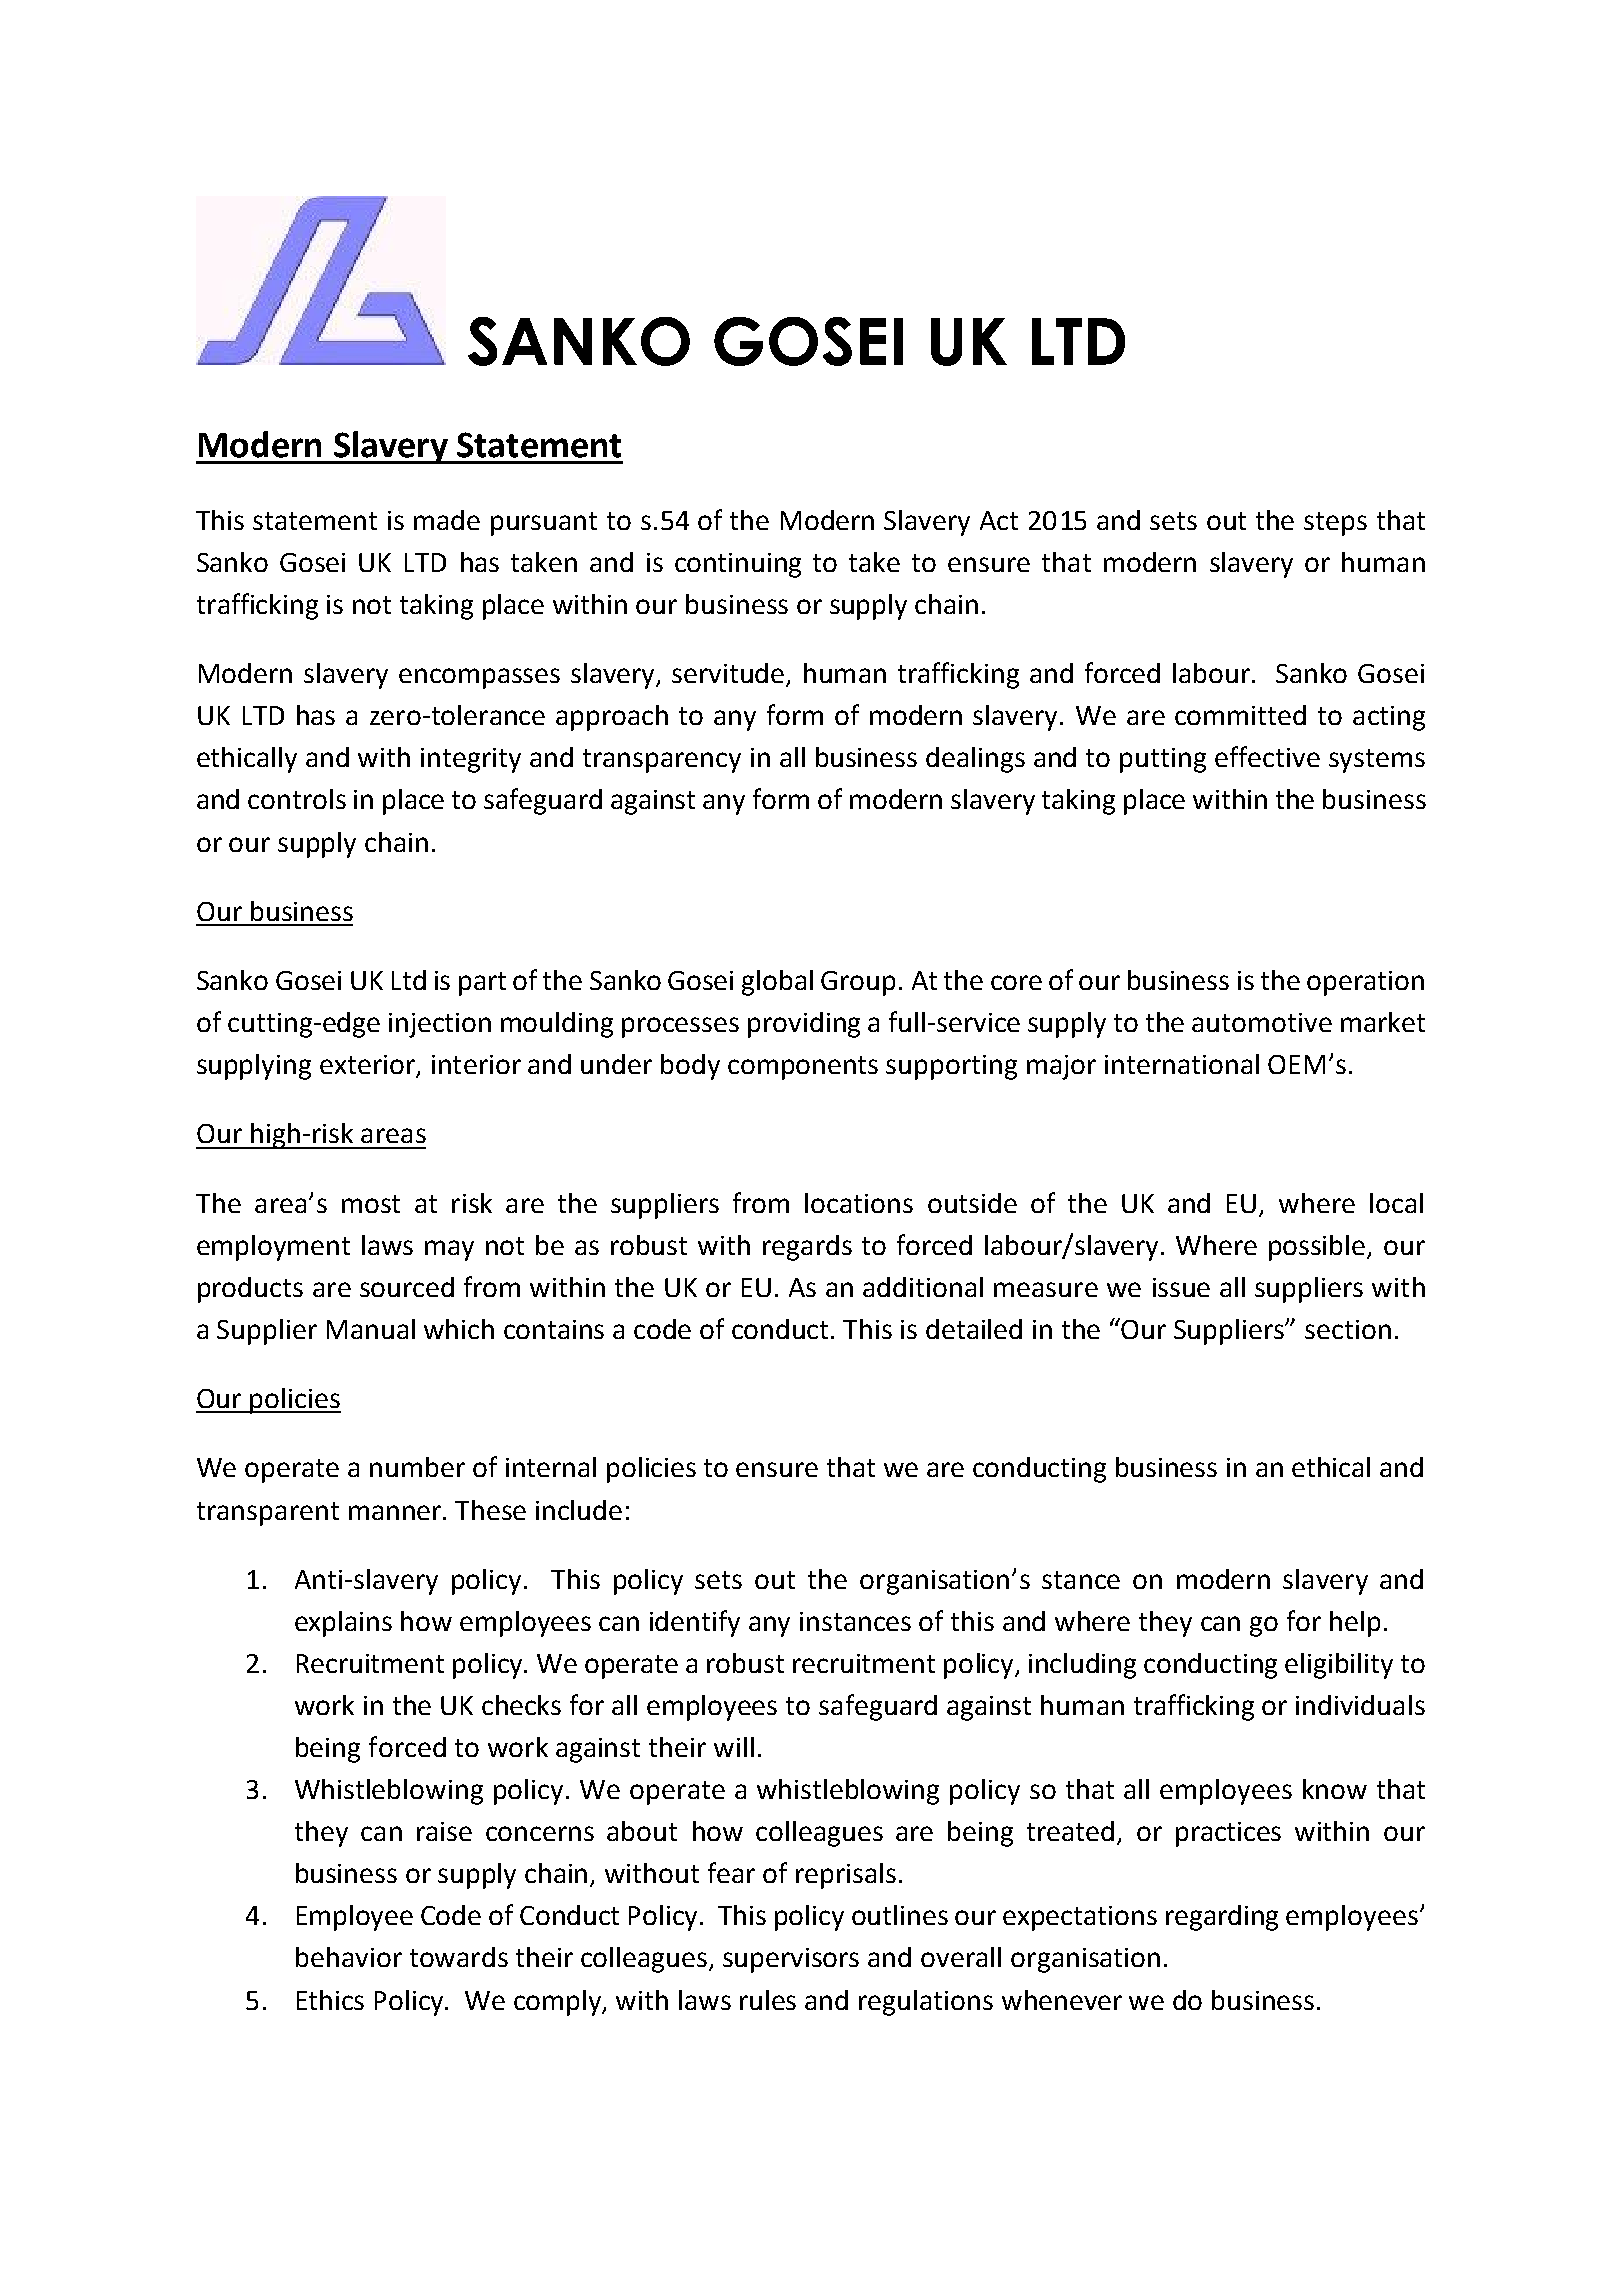 The width and height of the image is (1622, 2293). What do you see at coordinates (1222, 1918) in the image?
I see `regarding` at bounding box center [1222, 1918].
